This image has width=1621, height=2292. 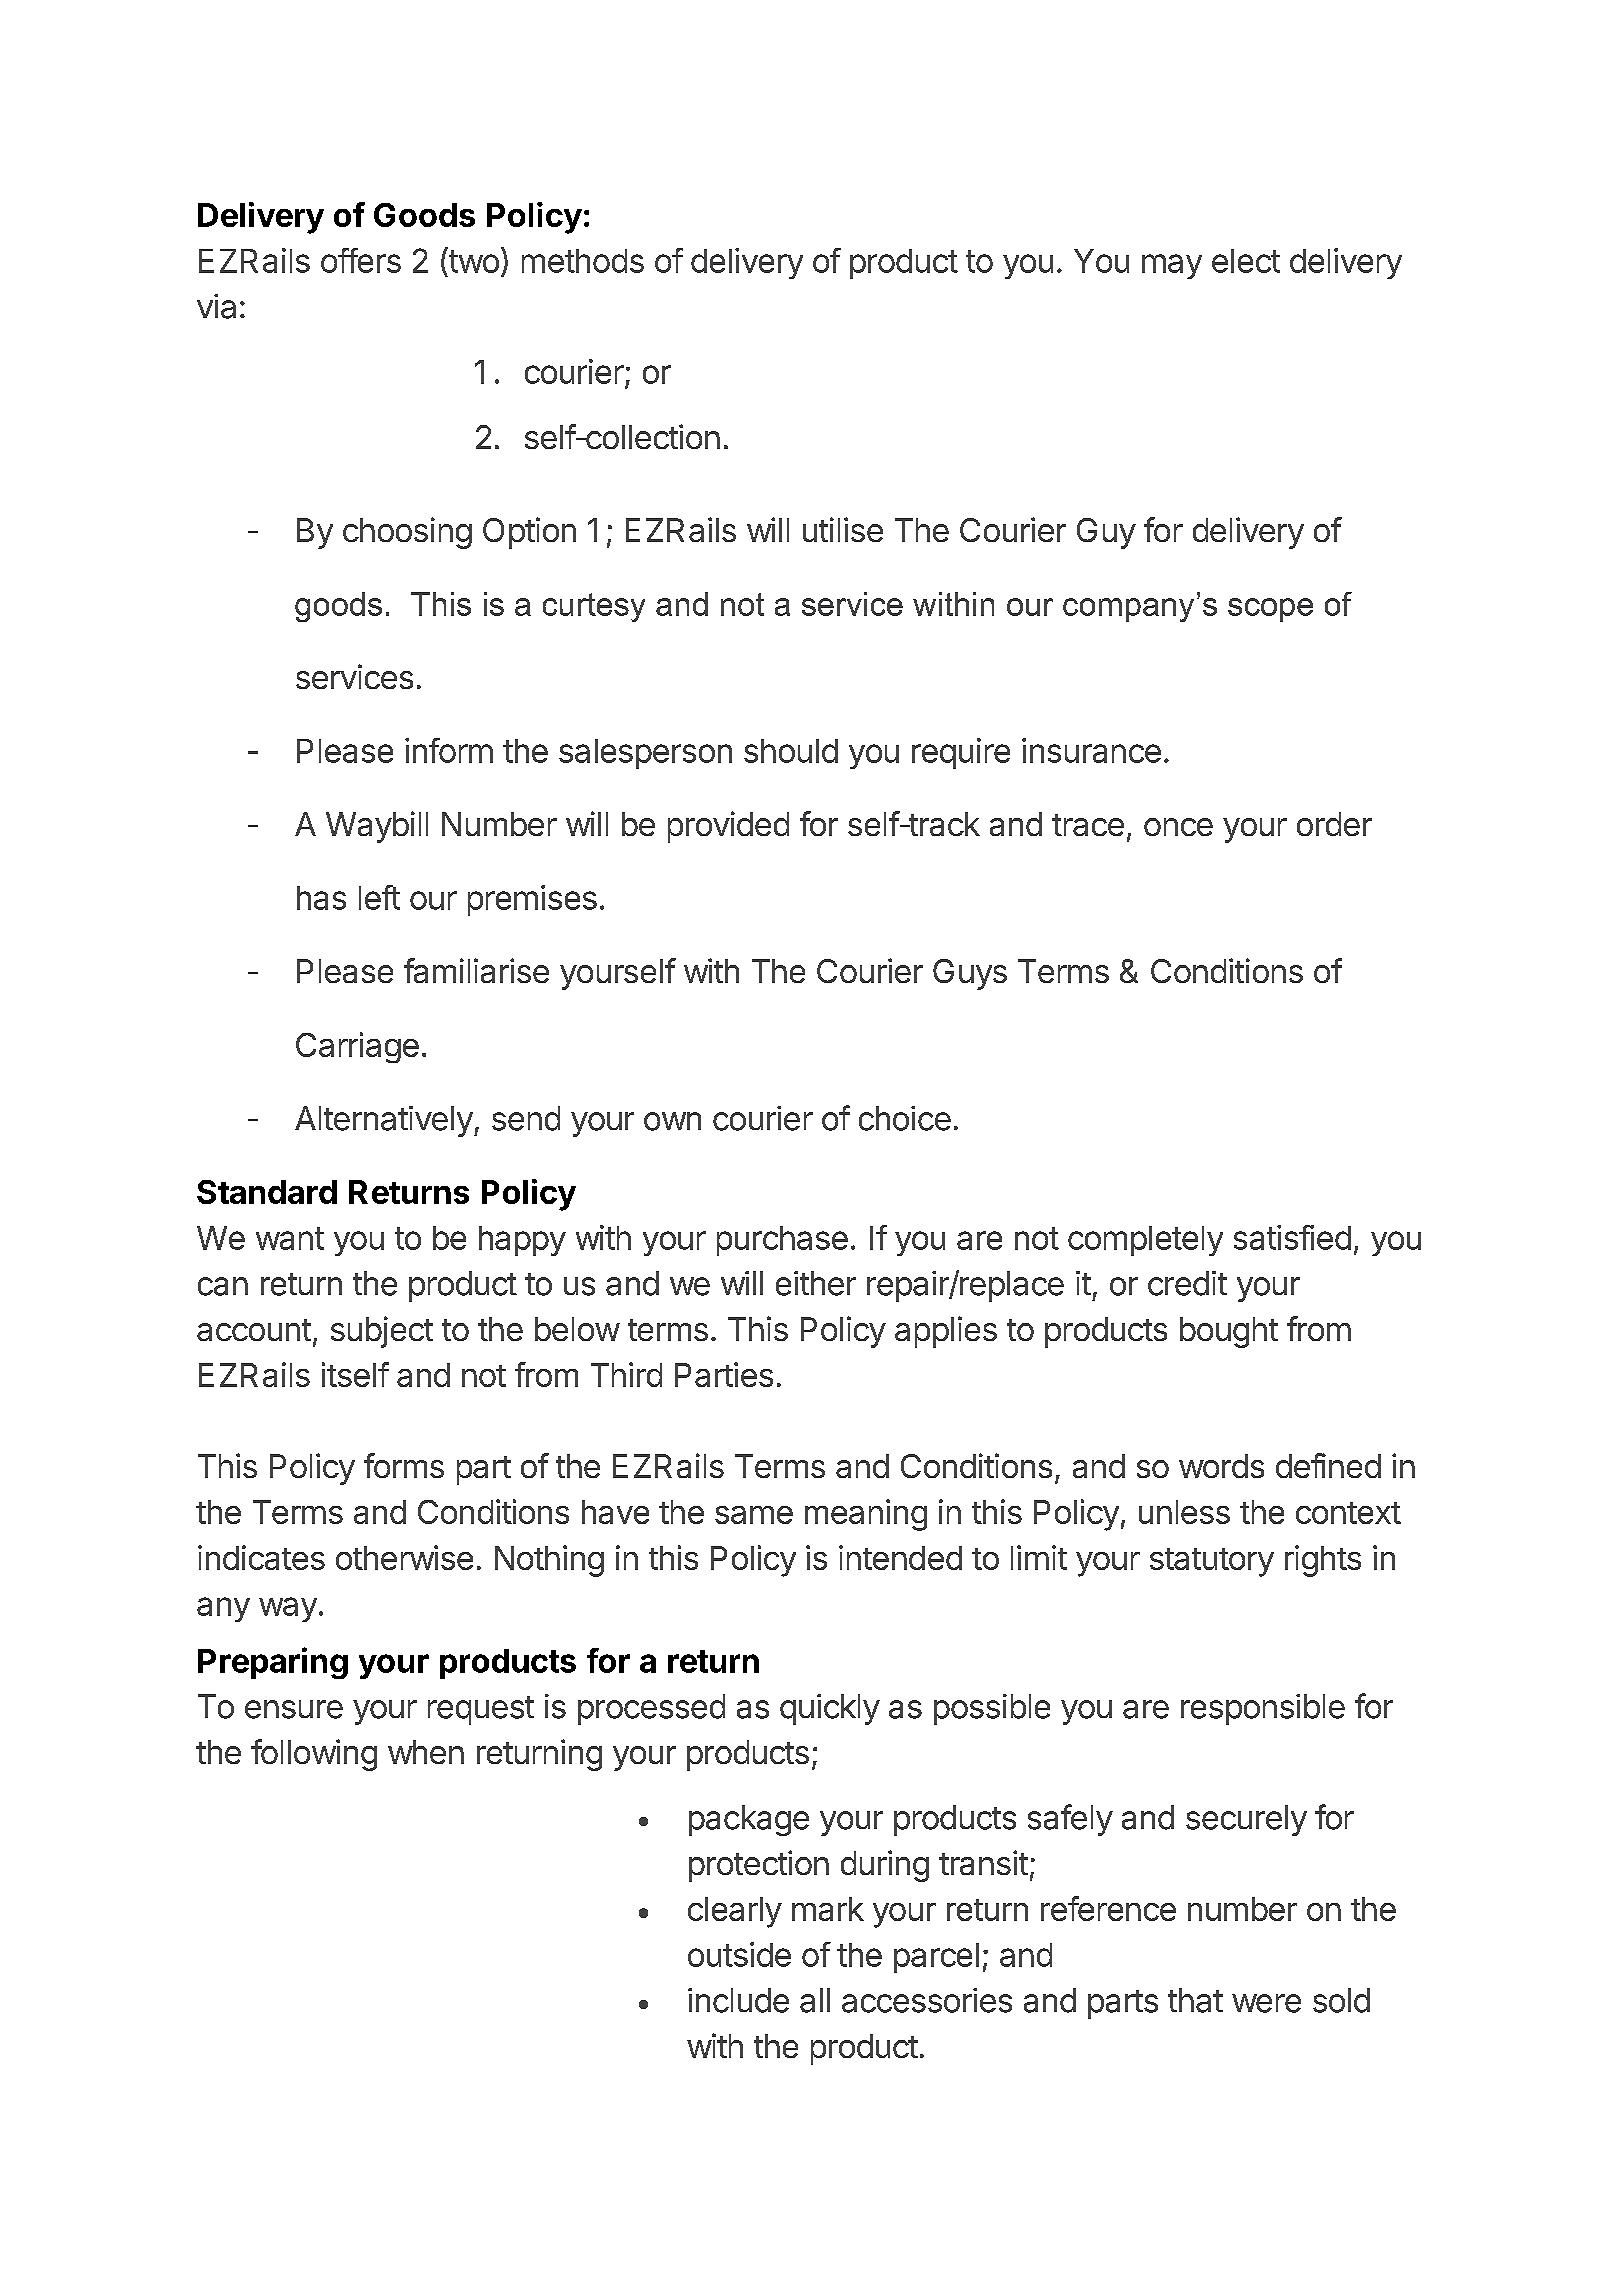 What do you see at coordinates (404, 1465) in the image?
I see `forms` at bounding box center [404, 1465].
